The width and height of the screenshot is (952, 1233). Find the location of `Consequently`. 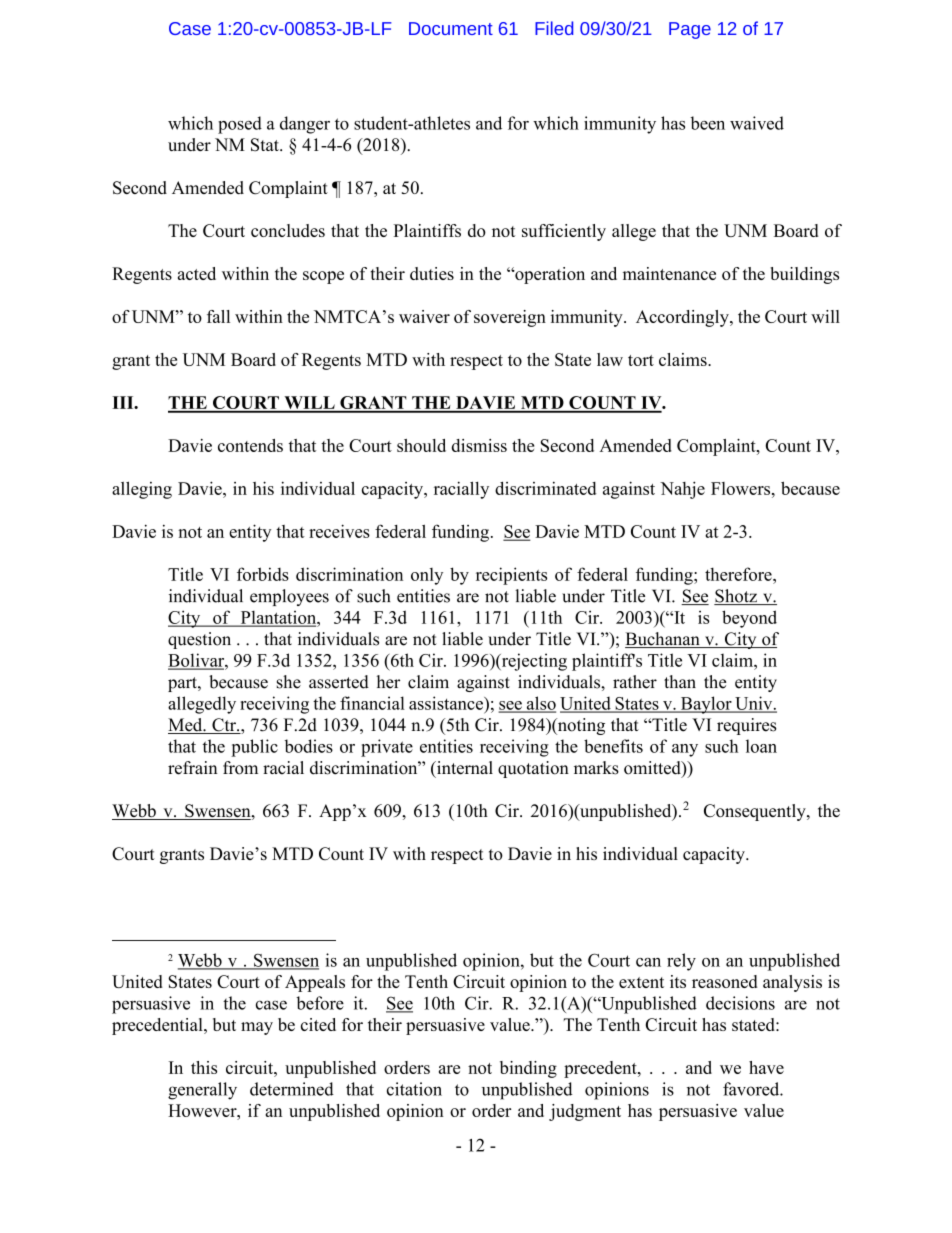

Consequently is located at coordinates (756, 812).
